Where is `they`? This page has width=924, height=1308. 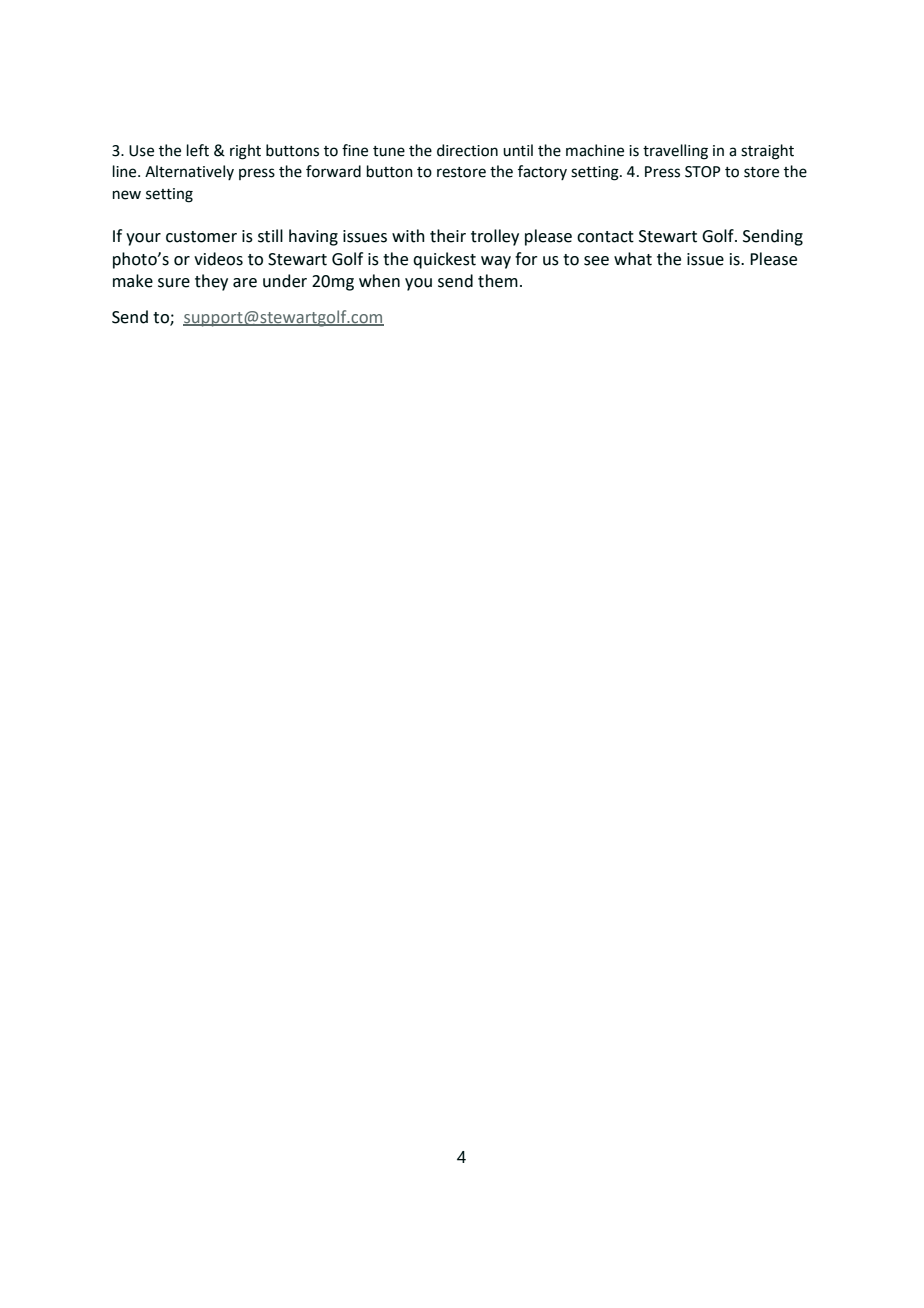 they is located at coordinates (211, 282).
